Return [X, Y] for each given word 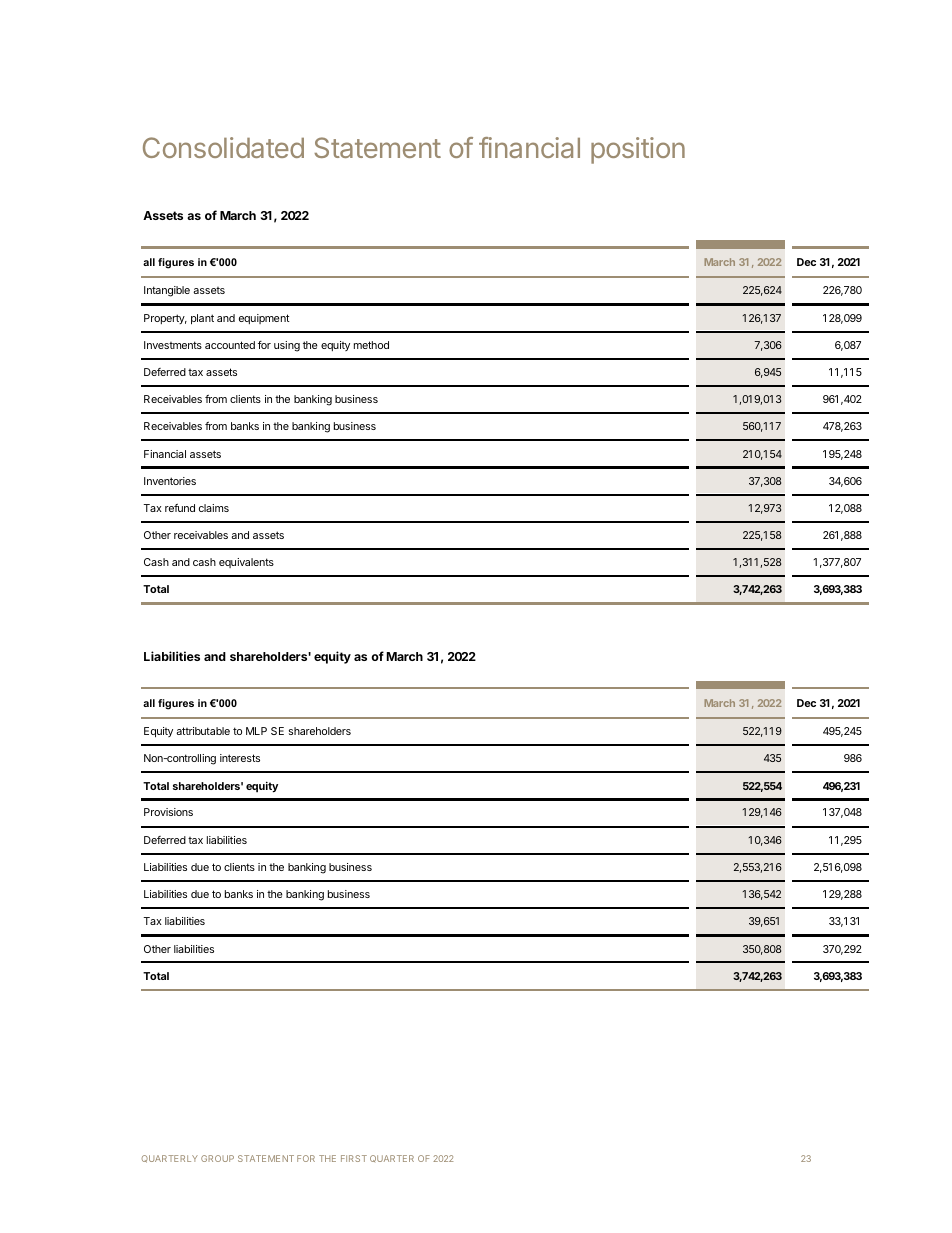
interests [240, 758]
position [638, 150]
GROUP [217, 1158]
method [371, 345]
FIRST [354, 1158]
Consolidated [223, 147]
